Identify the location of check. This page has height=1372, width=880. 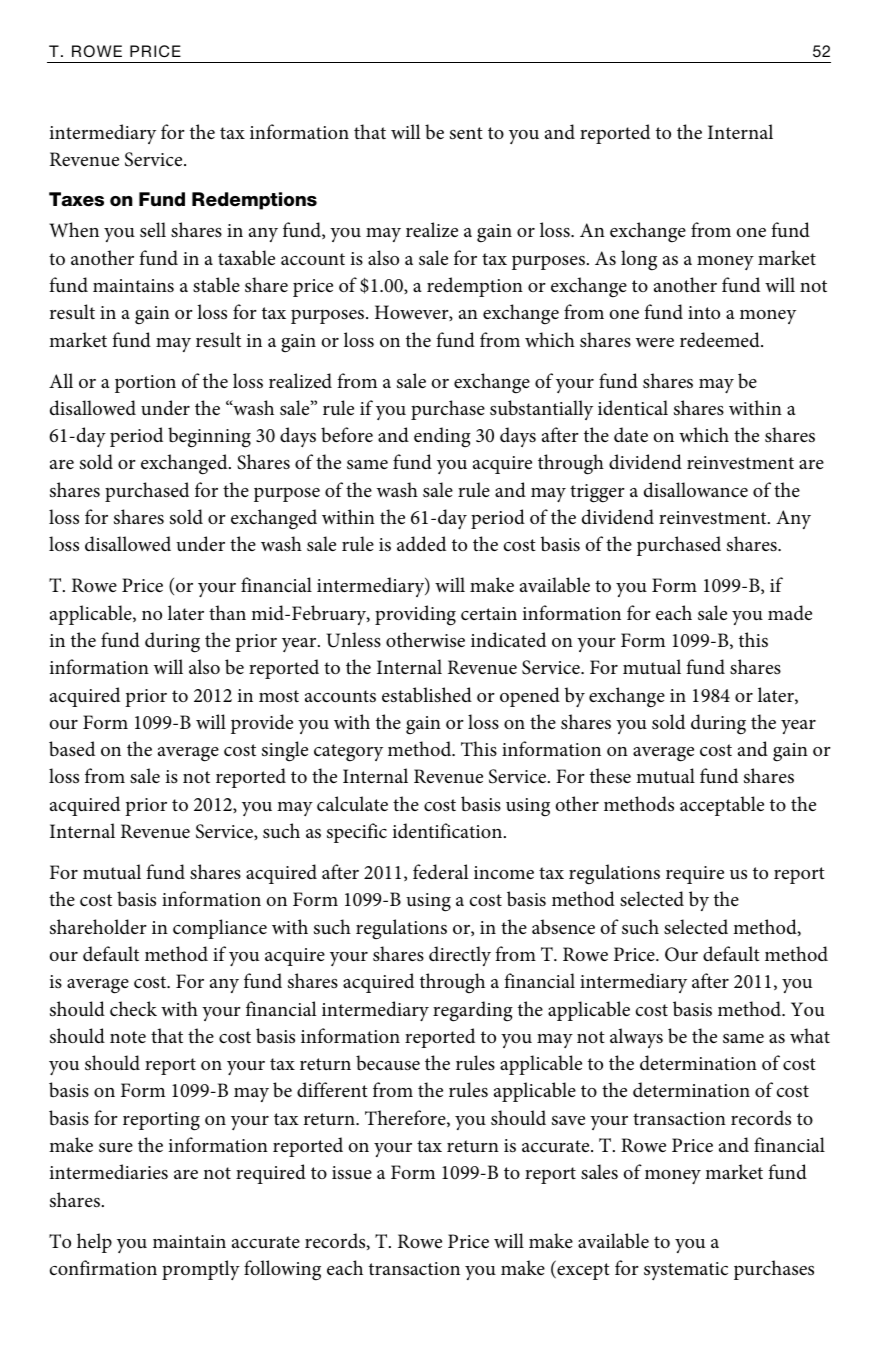
(133, 1008).
